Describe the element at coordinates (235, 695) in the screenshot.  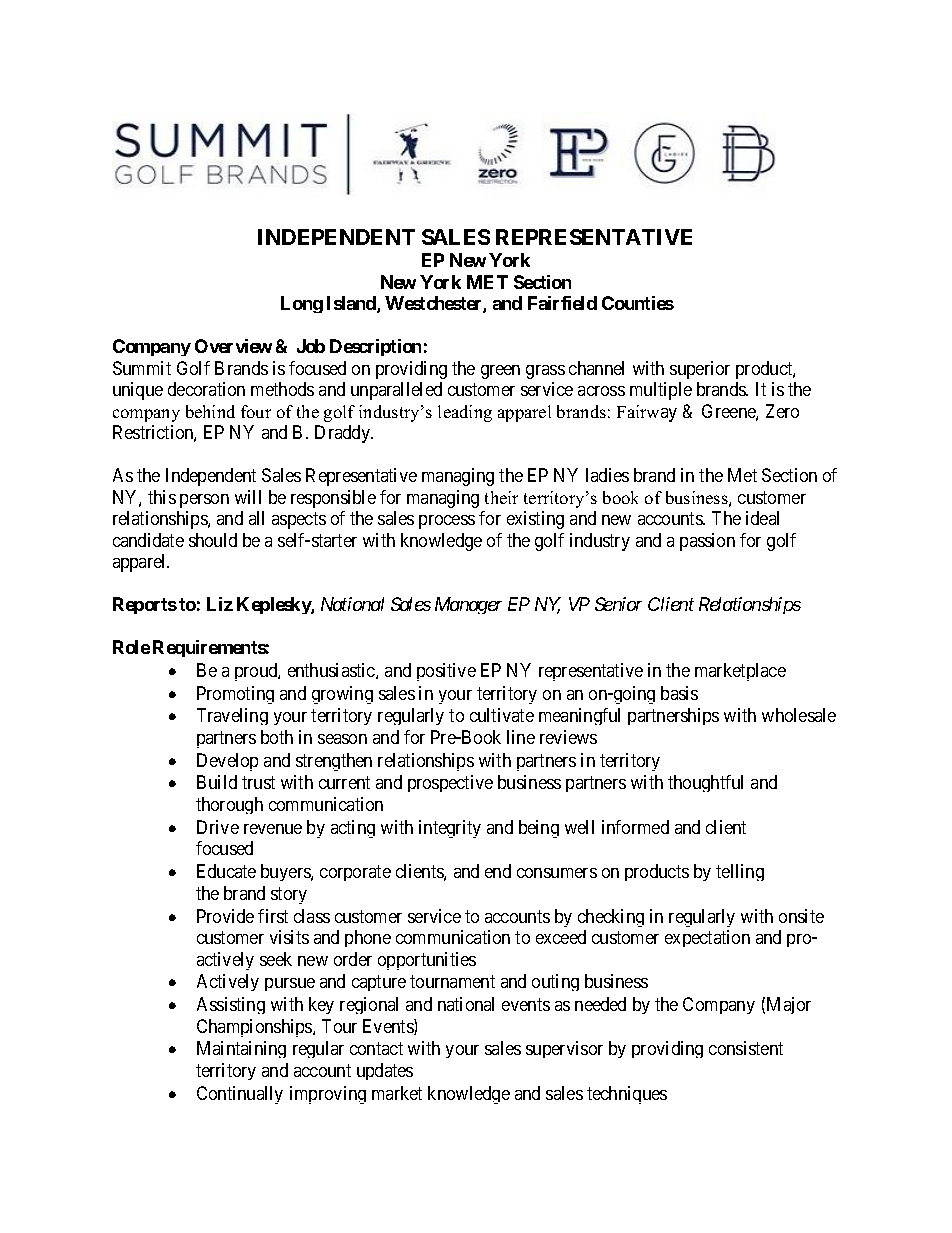
I see `Promoting` at that location.
